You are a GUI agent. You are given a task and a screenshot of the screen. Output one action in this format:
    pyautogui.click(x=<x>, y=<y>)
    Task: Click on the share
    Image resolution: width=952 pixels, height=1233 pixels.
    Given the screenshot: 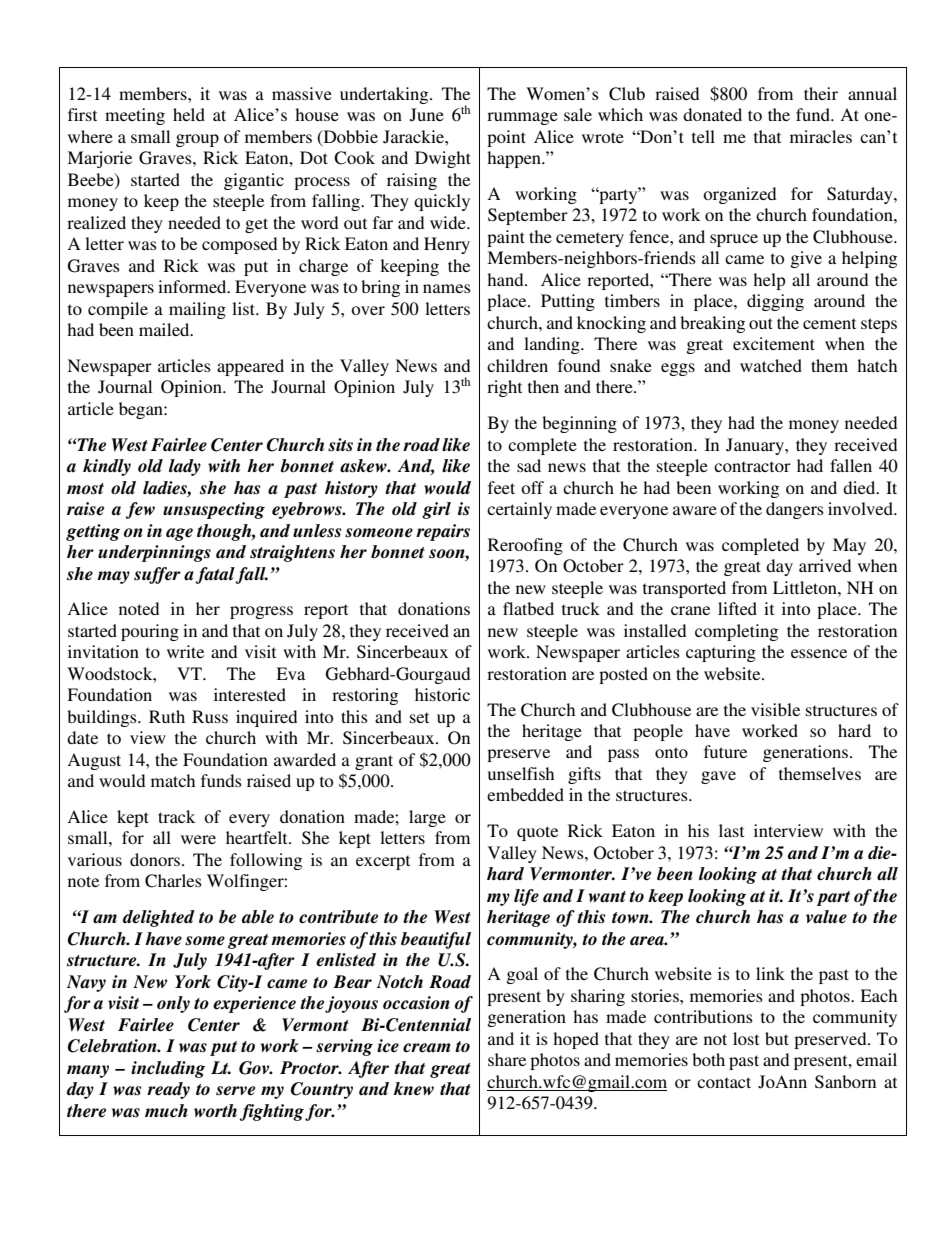 What is the action you would take?
    pyautogui.click(x=507, y=1059)
